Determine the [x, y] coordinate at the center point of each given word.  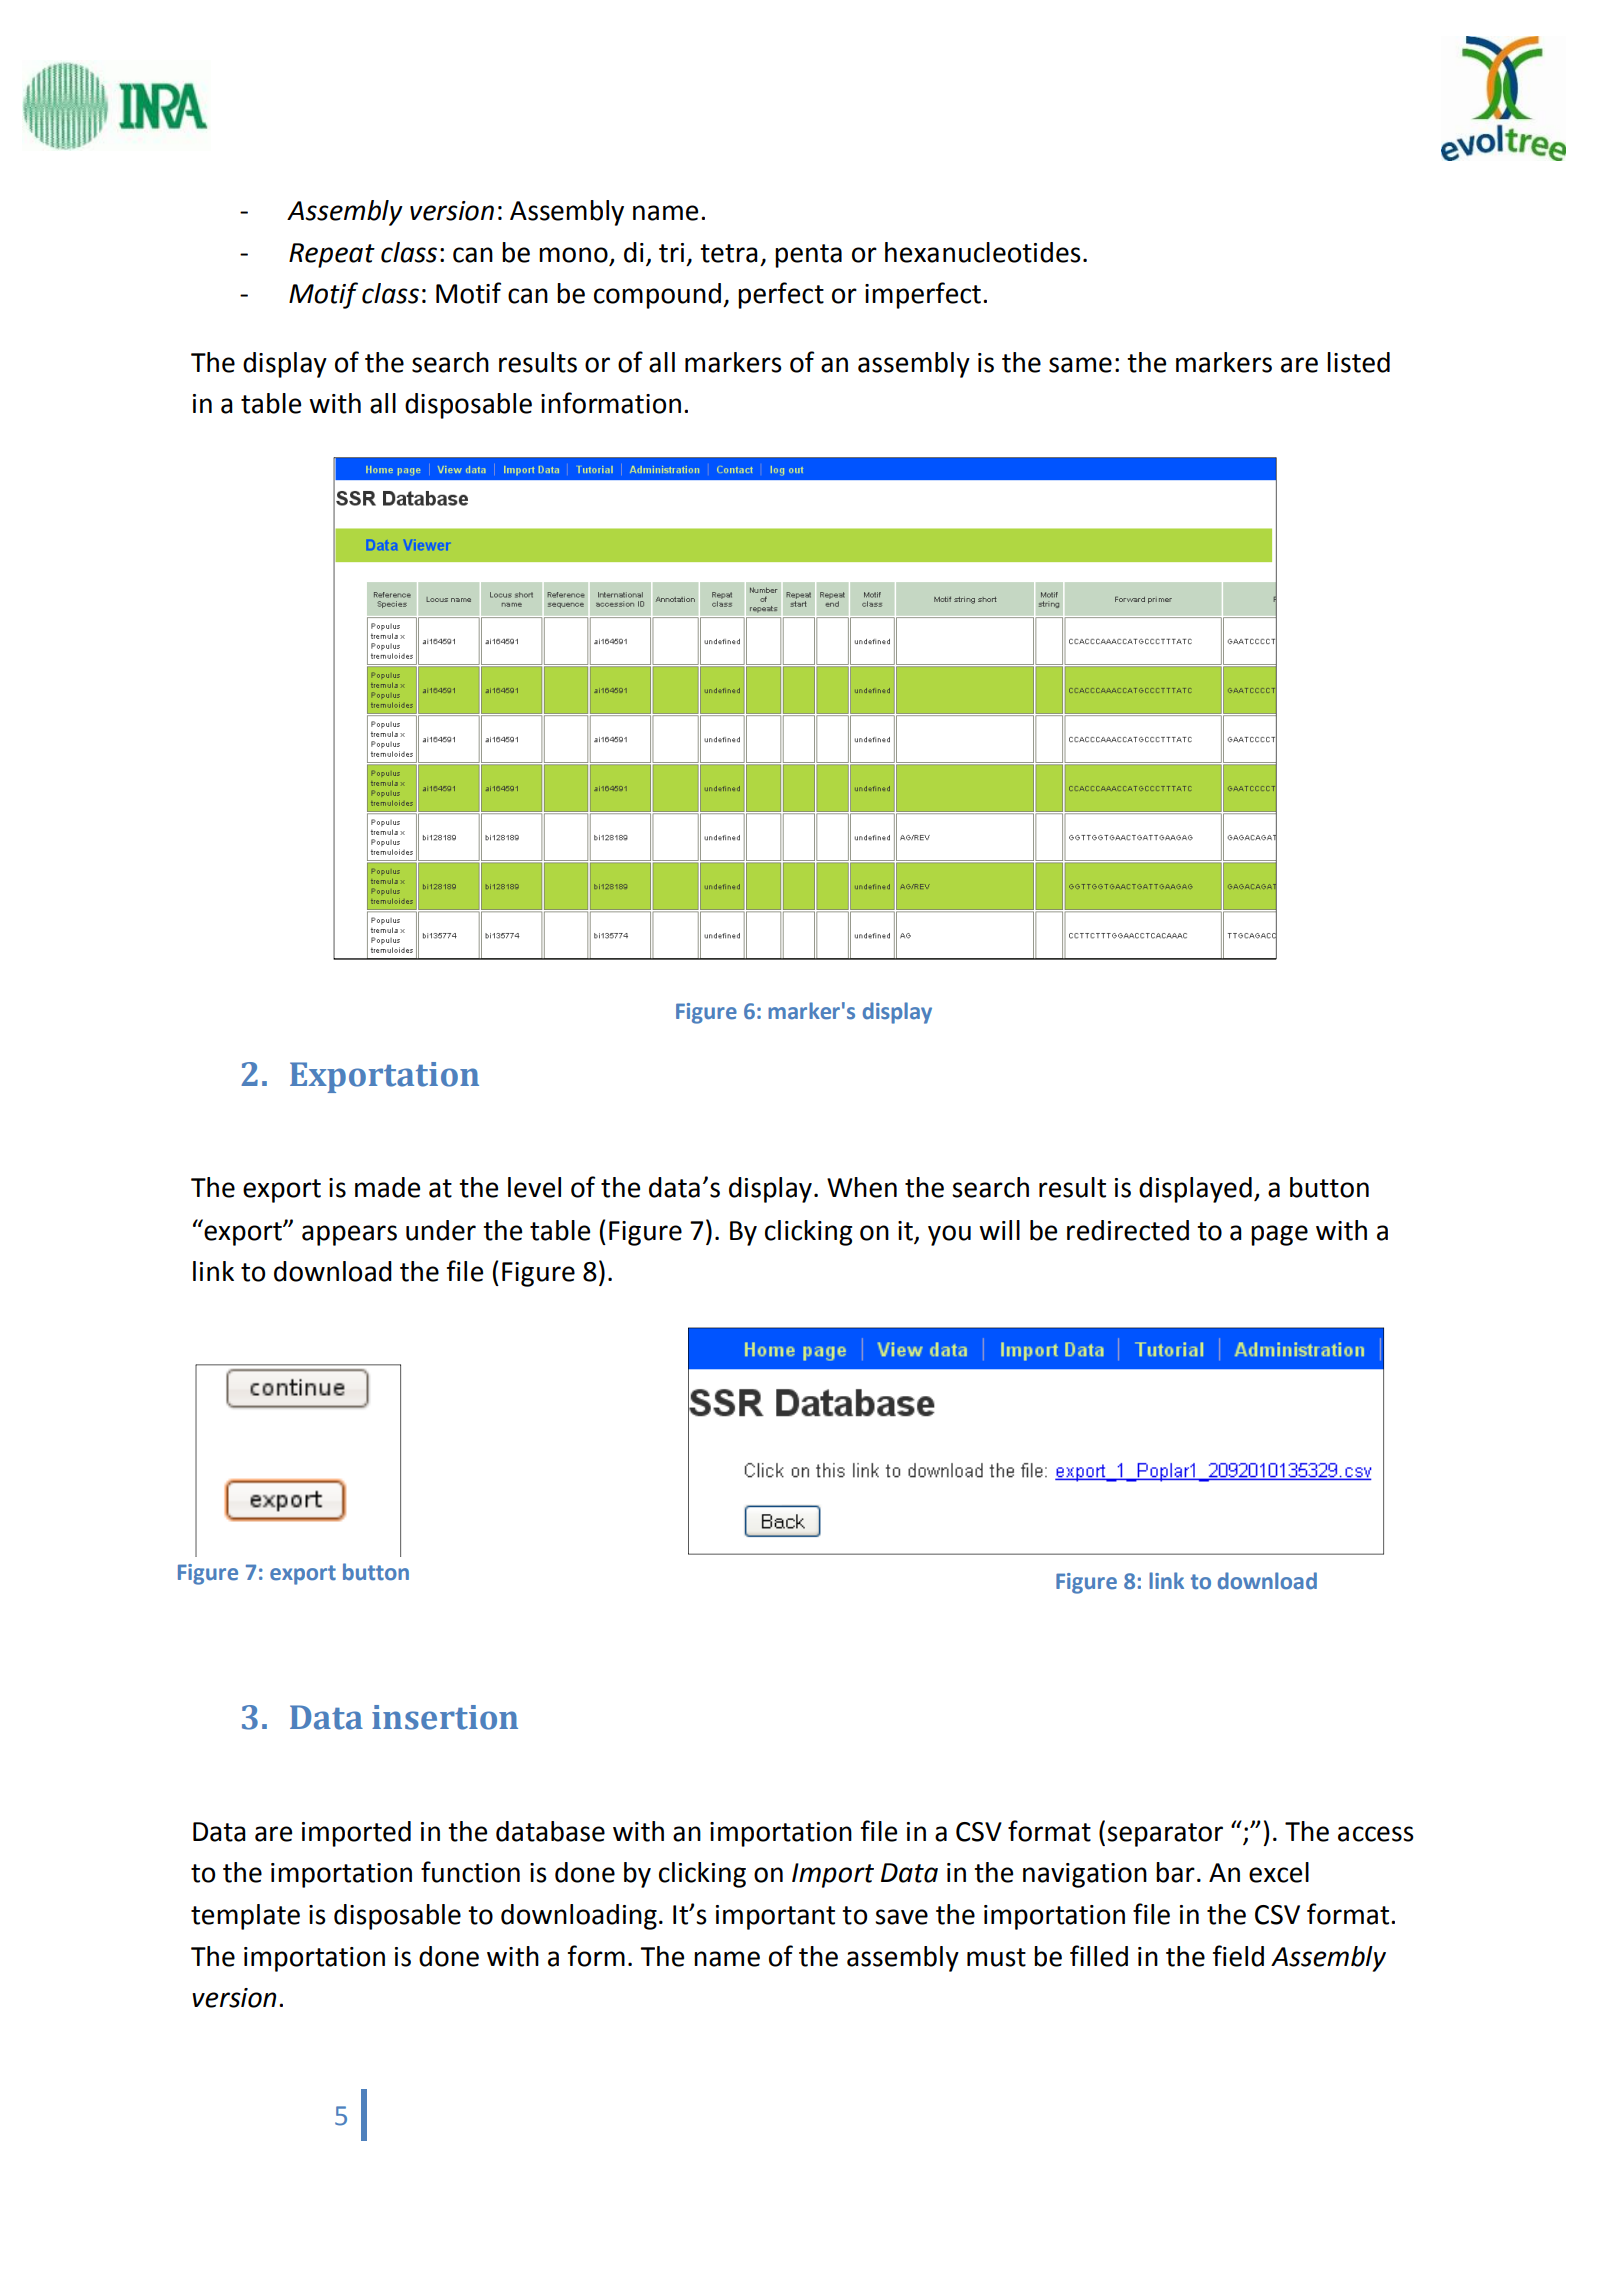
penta [808, 256]
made [387, 1187]
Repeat [332, 255]
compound [659, 296]
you [949, 1235]
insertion [445, 1717]
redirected [1128, 1230]
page [1279, 1235]
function [470, 1872]
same [1080, 365]
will [999, 1230]
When [862, 1187]
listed [1358, 362]
